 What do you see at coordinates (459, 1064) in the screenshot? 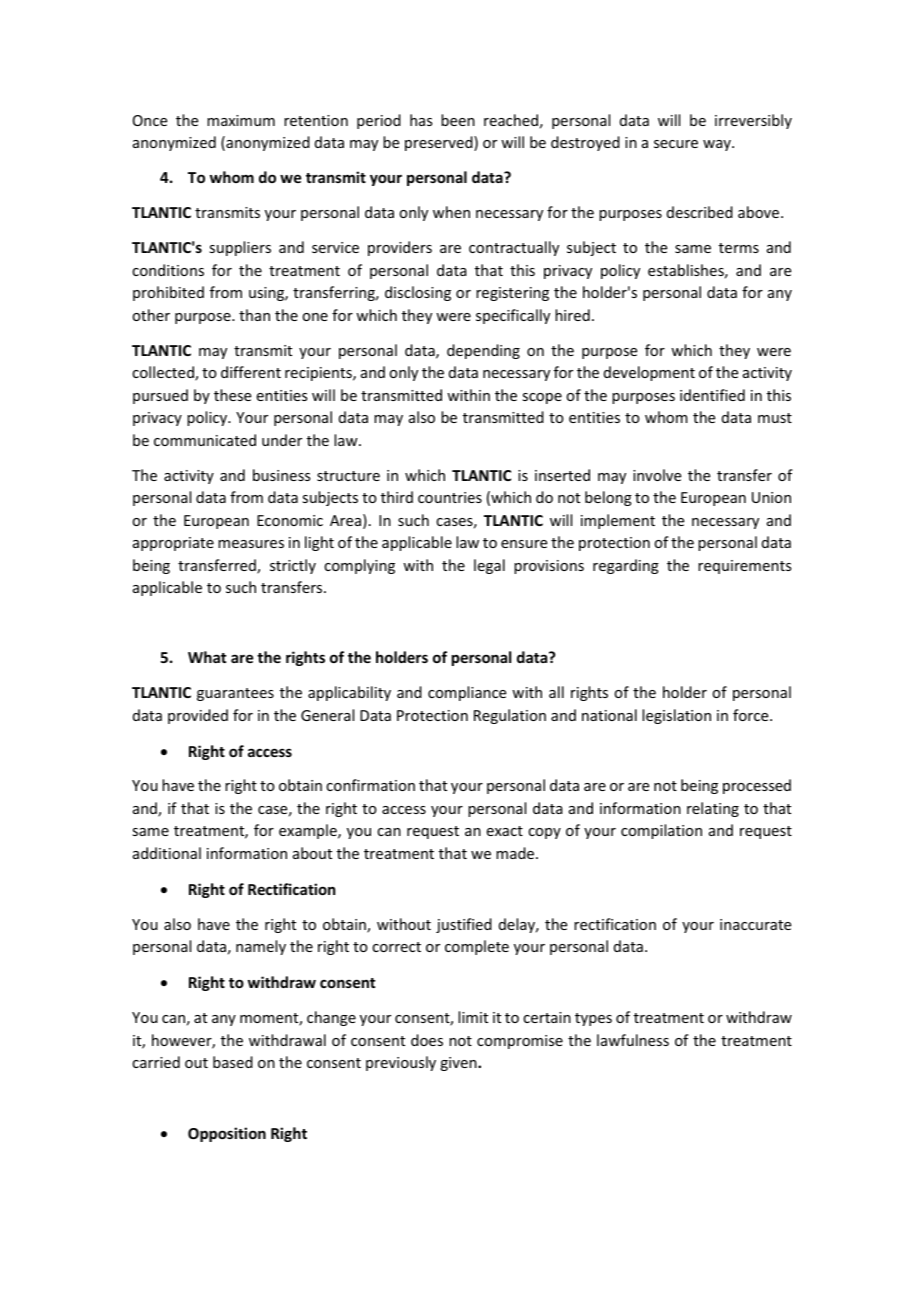
I see `given` at bounding box center [459, 1064].
